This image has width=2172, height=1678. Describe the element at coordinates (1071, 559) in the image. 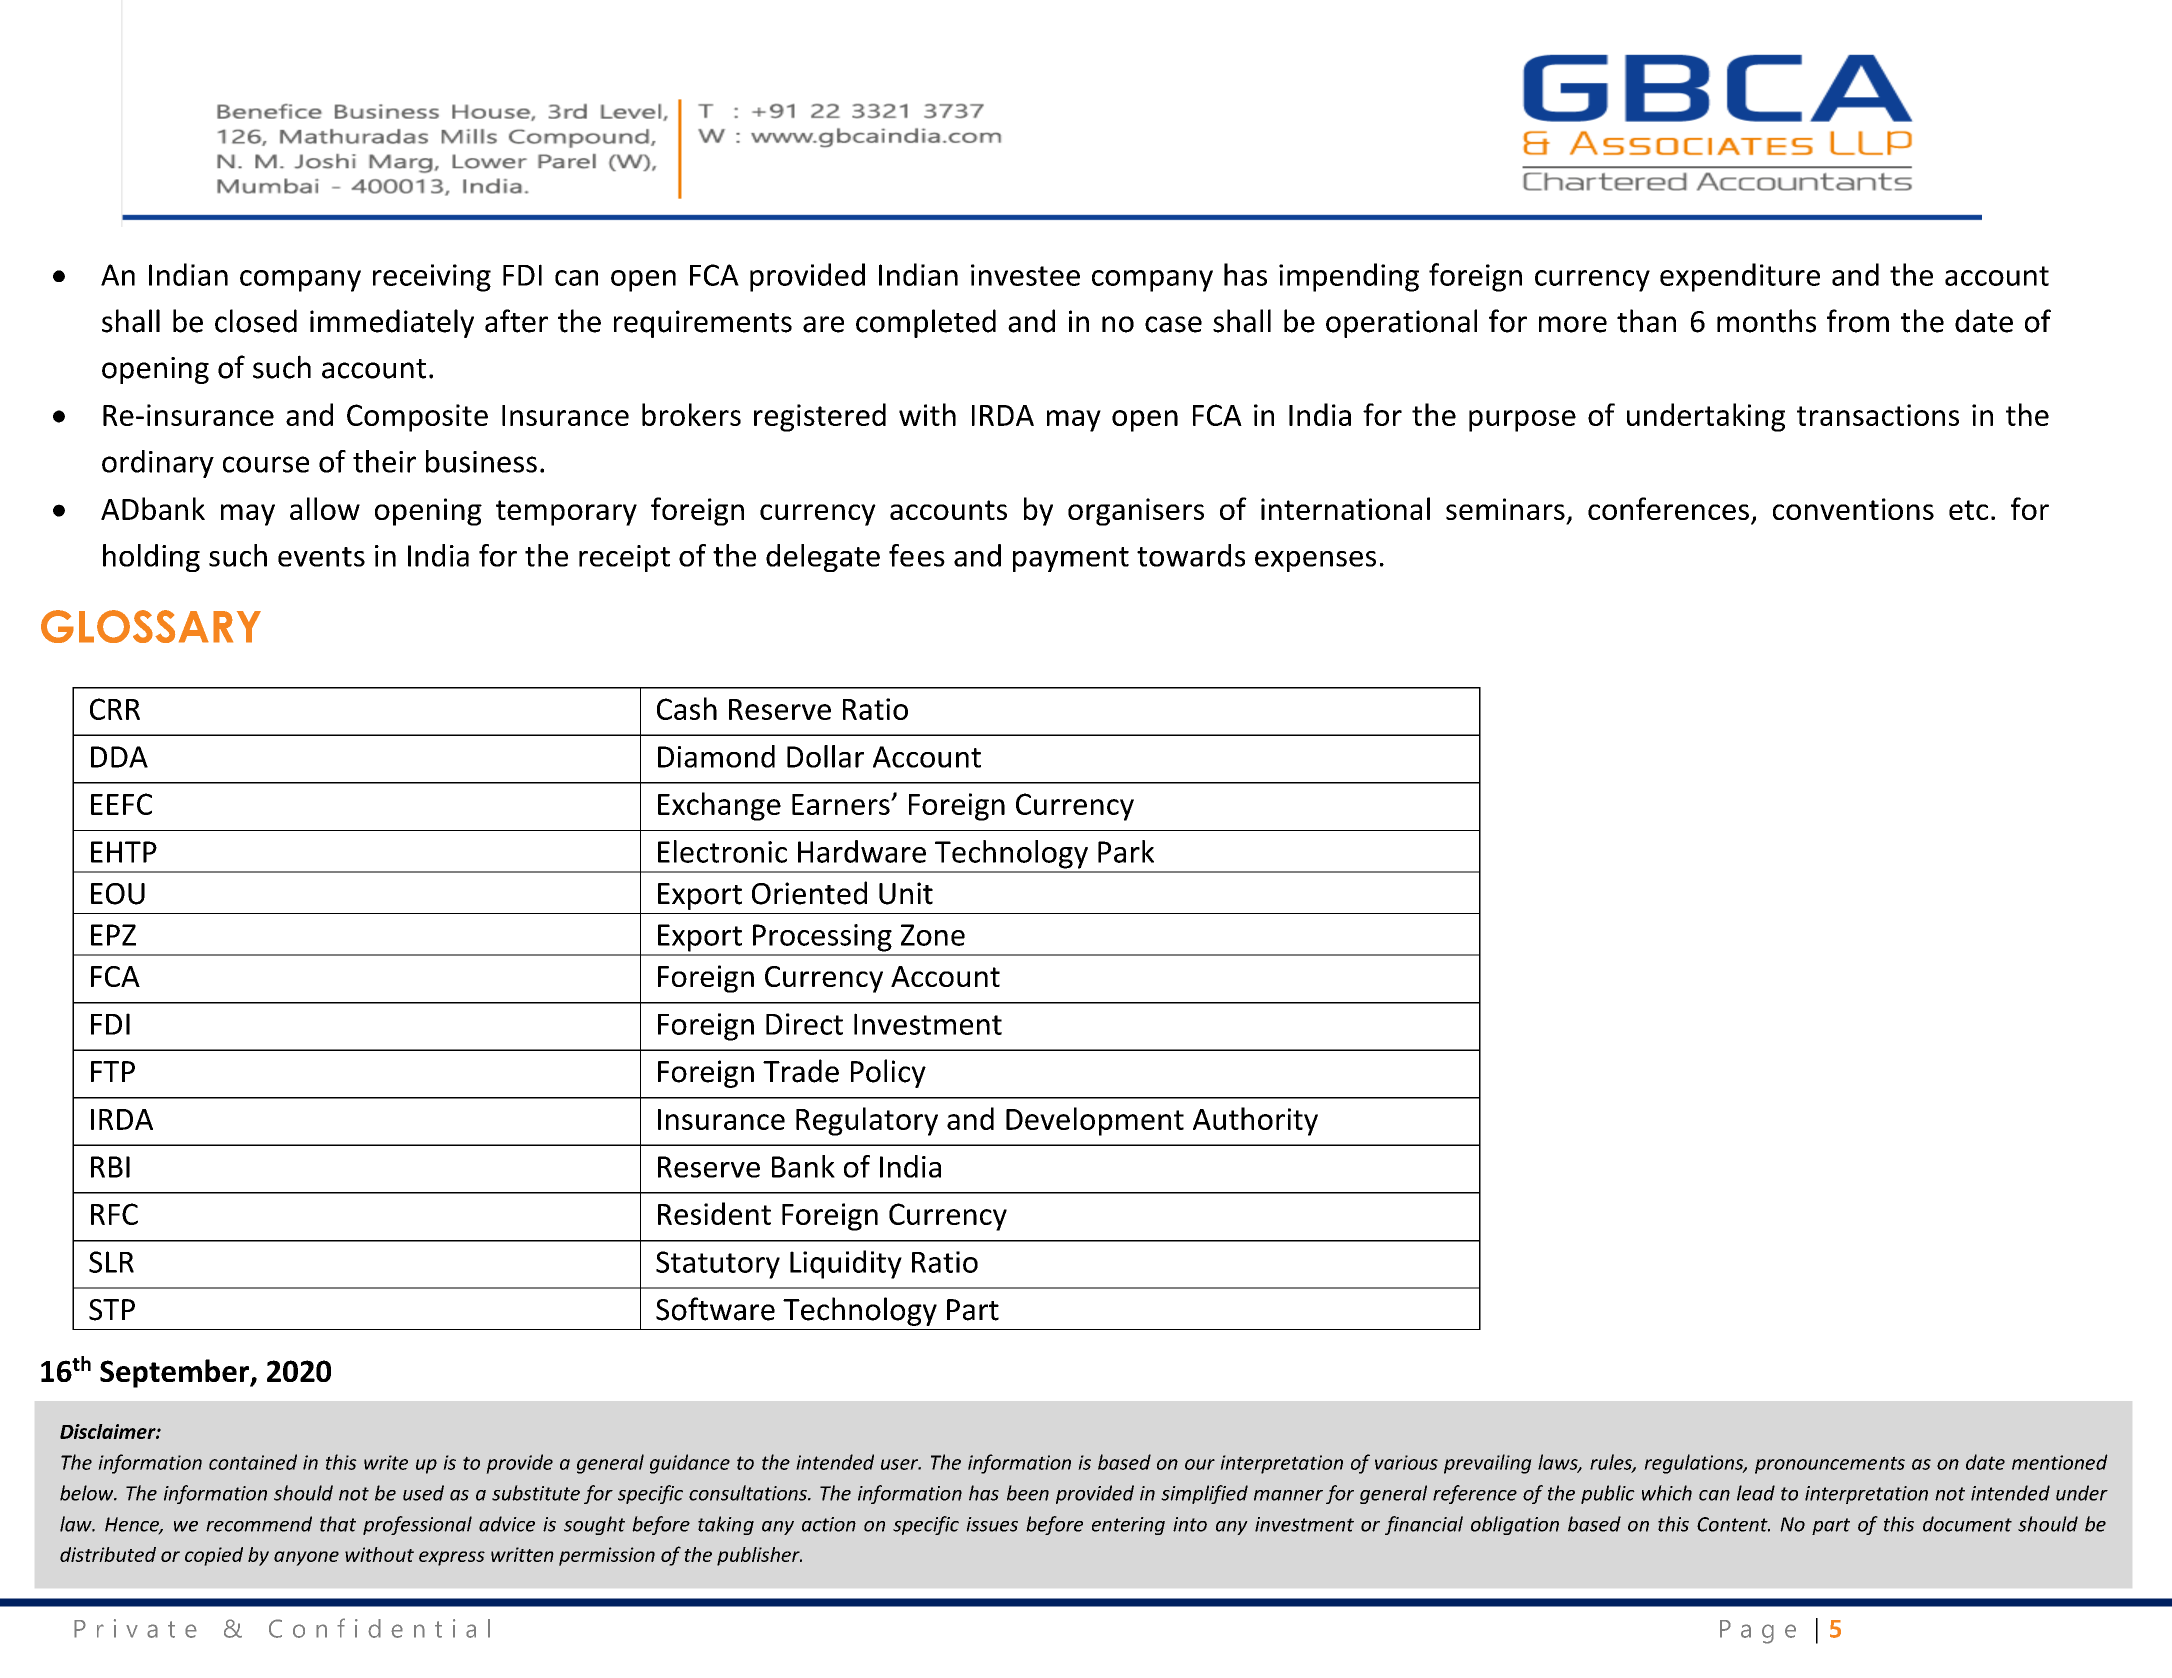

I see `payment` at that location.
